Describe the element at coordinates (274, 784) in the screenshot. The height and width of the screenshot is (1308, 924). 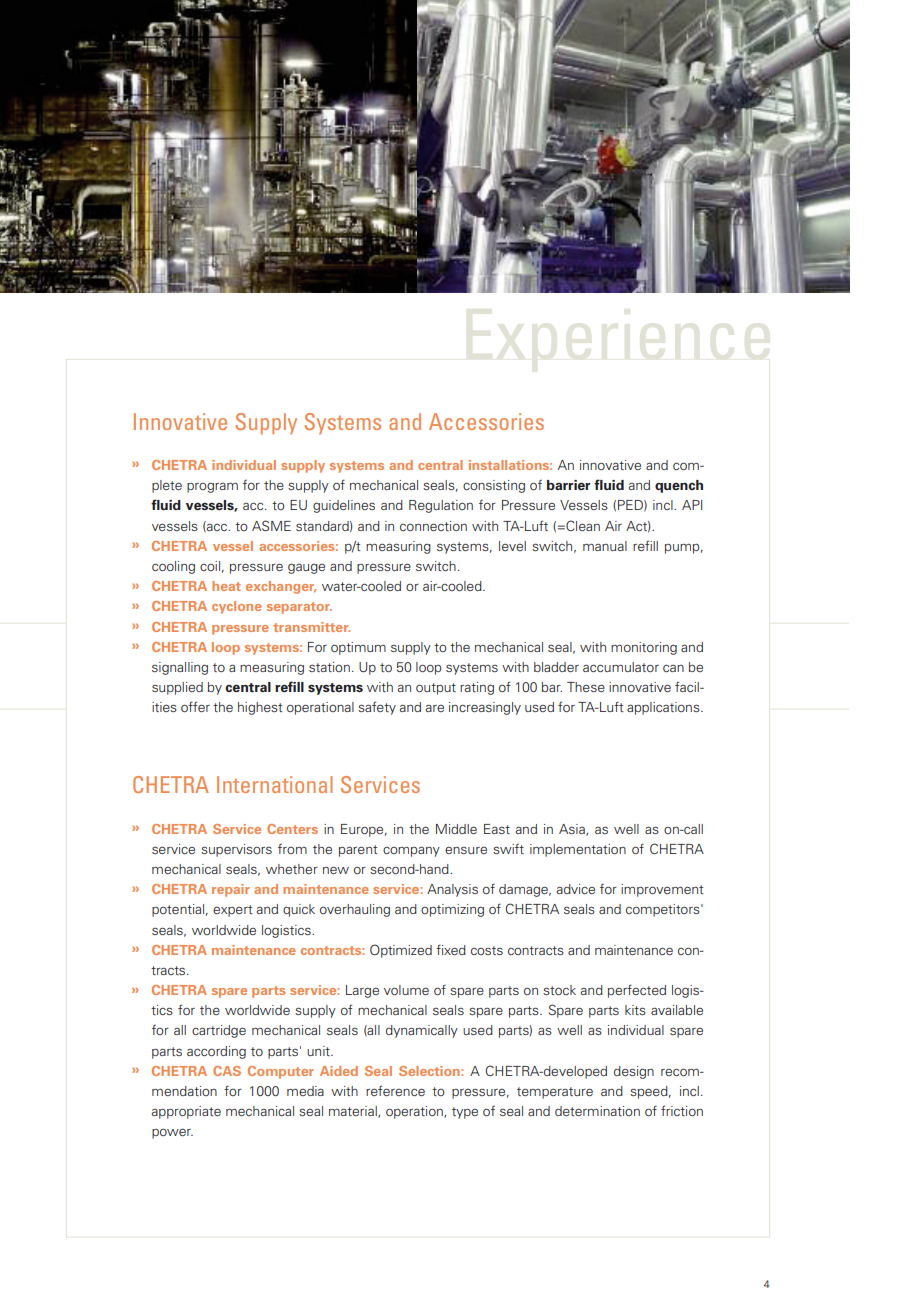
I see `International` at that location.
